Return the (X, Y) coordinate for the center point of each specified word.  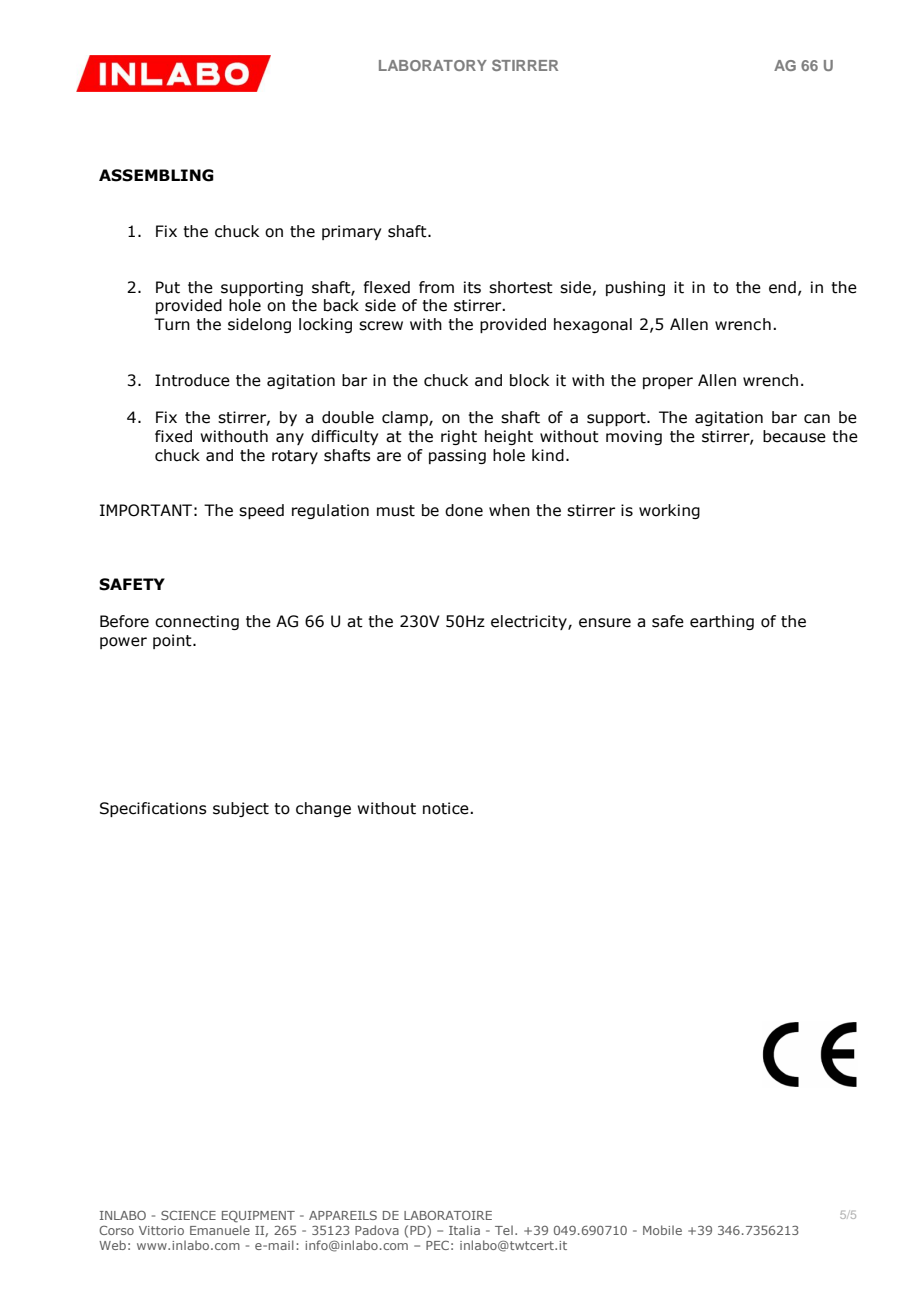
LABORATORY (433, 65)
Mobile (662, 1230)
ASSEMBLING (156, 175)
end (782, 287)
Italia (464, 1230)
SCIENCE (188, 1215)
